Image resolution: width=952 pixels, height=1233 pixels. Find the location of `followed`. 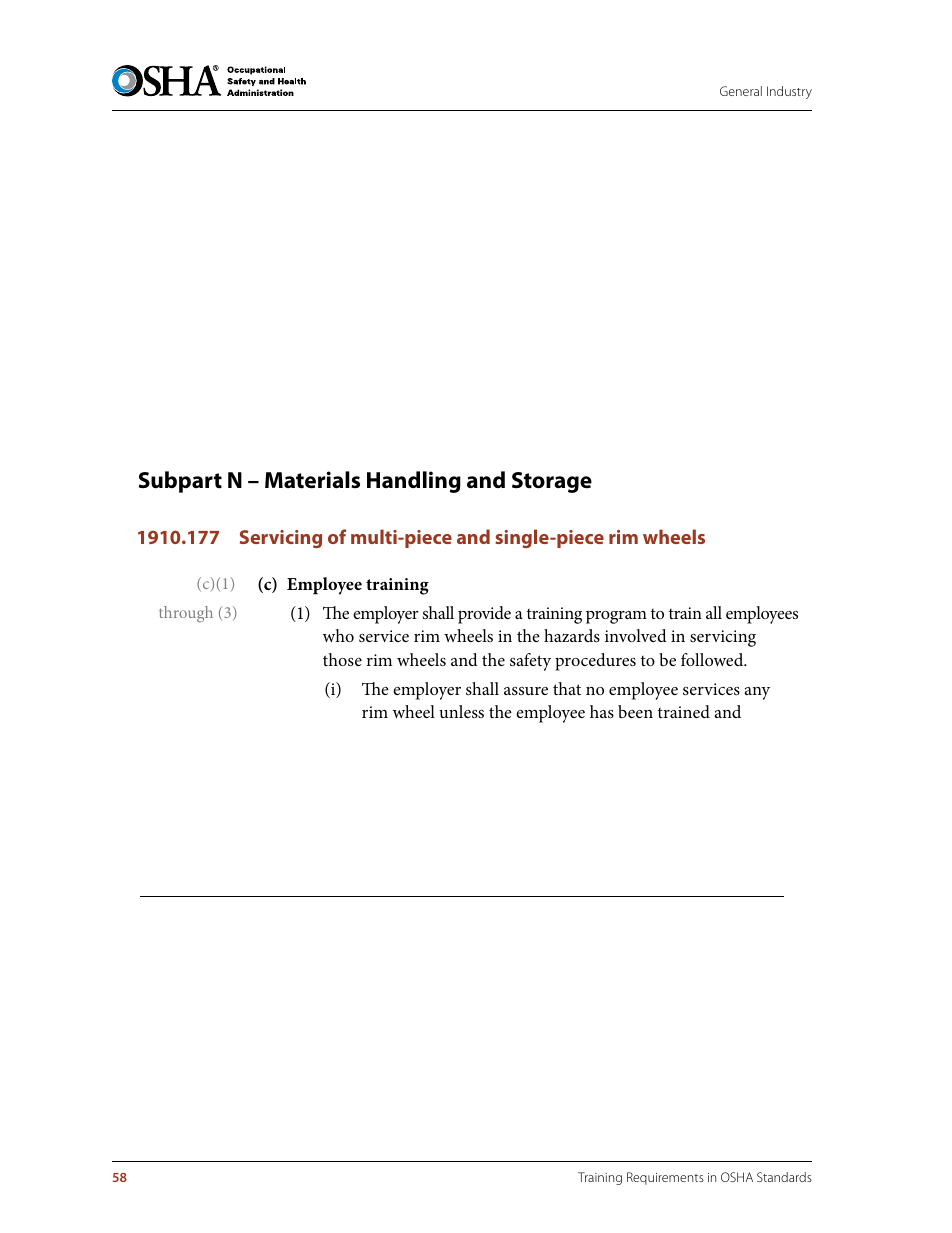

followed is located at coordinates (713, 659).
